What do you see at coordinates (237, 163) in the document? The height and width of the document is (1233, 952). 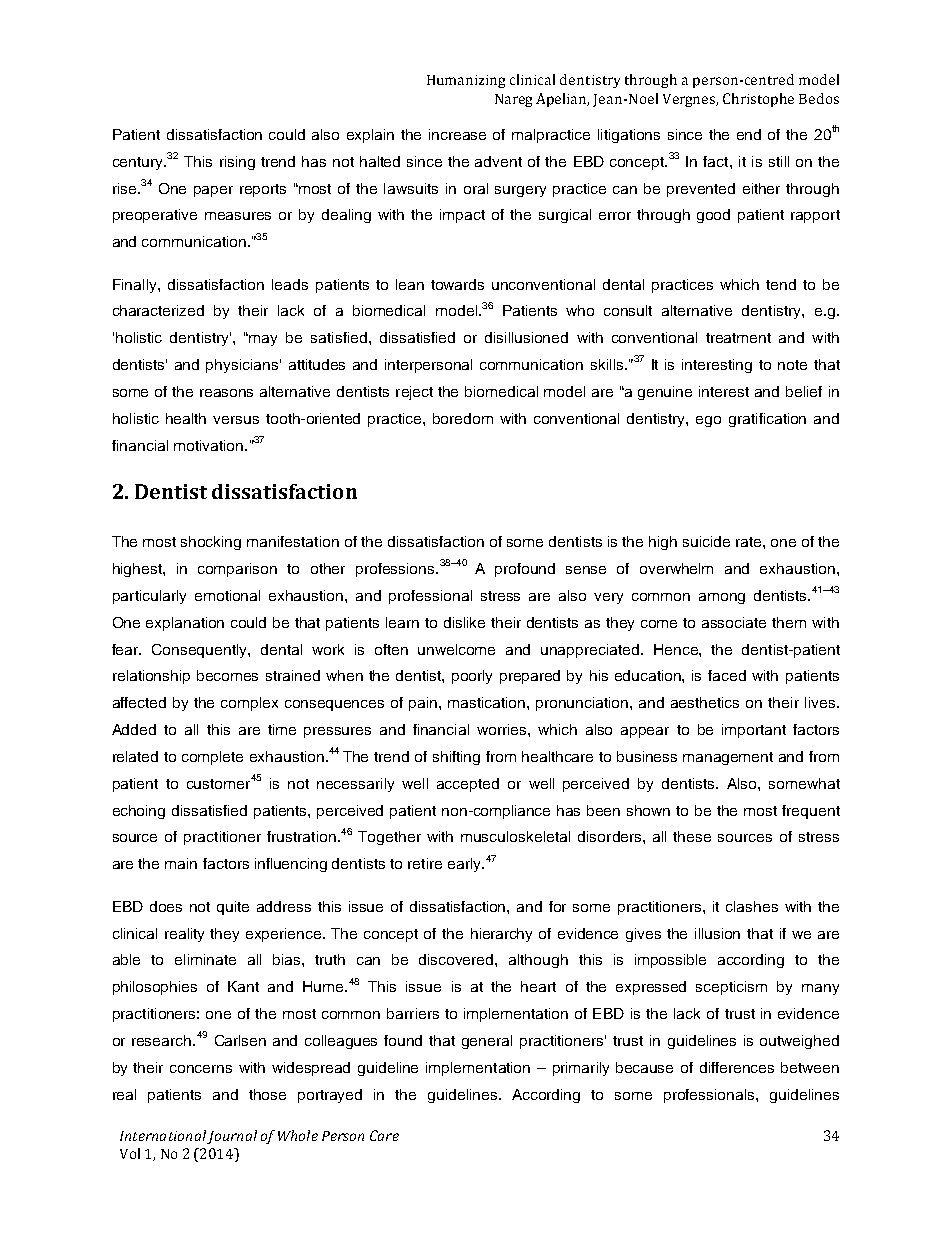 I see `rising` at bounding box center [237, 163].
